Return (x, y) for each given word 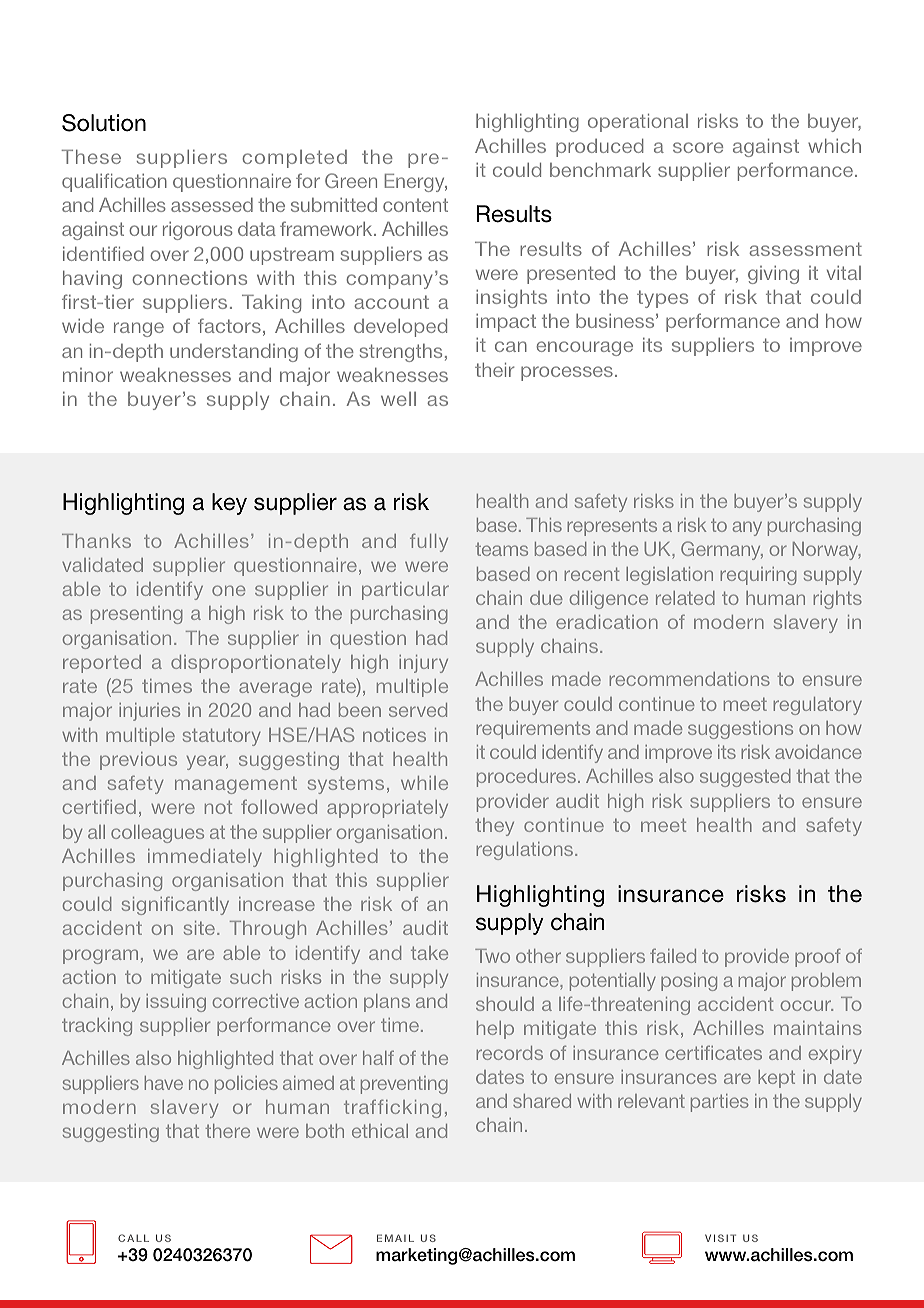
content (415, 205)
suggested (745, 778)
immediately (205, 858)
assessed (212, 205)
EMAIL (395, 1238)
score (698, 147)
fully (429, 542)
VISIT (720, 1238)
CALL (133, 1238)
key (229, 504)
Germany (722, 550)
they (494, 827)
